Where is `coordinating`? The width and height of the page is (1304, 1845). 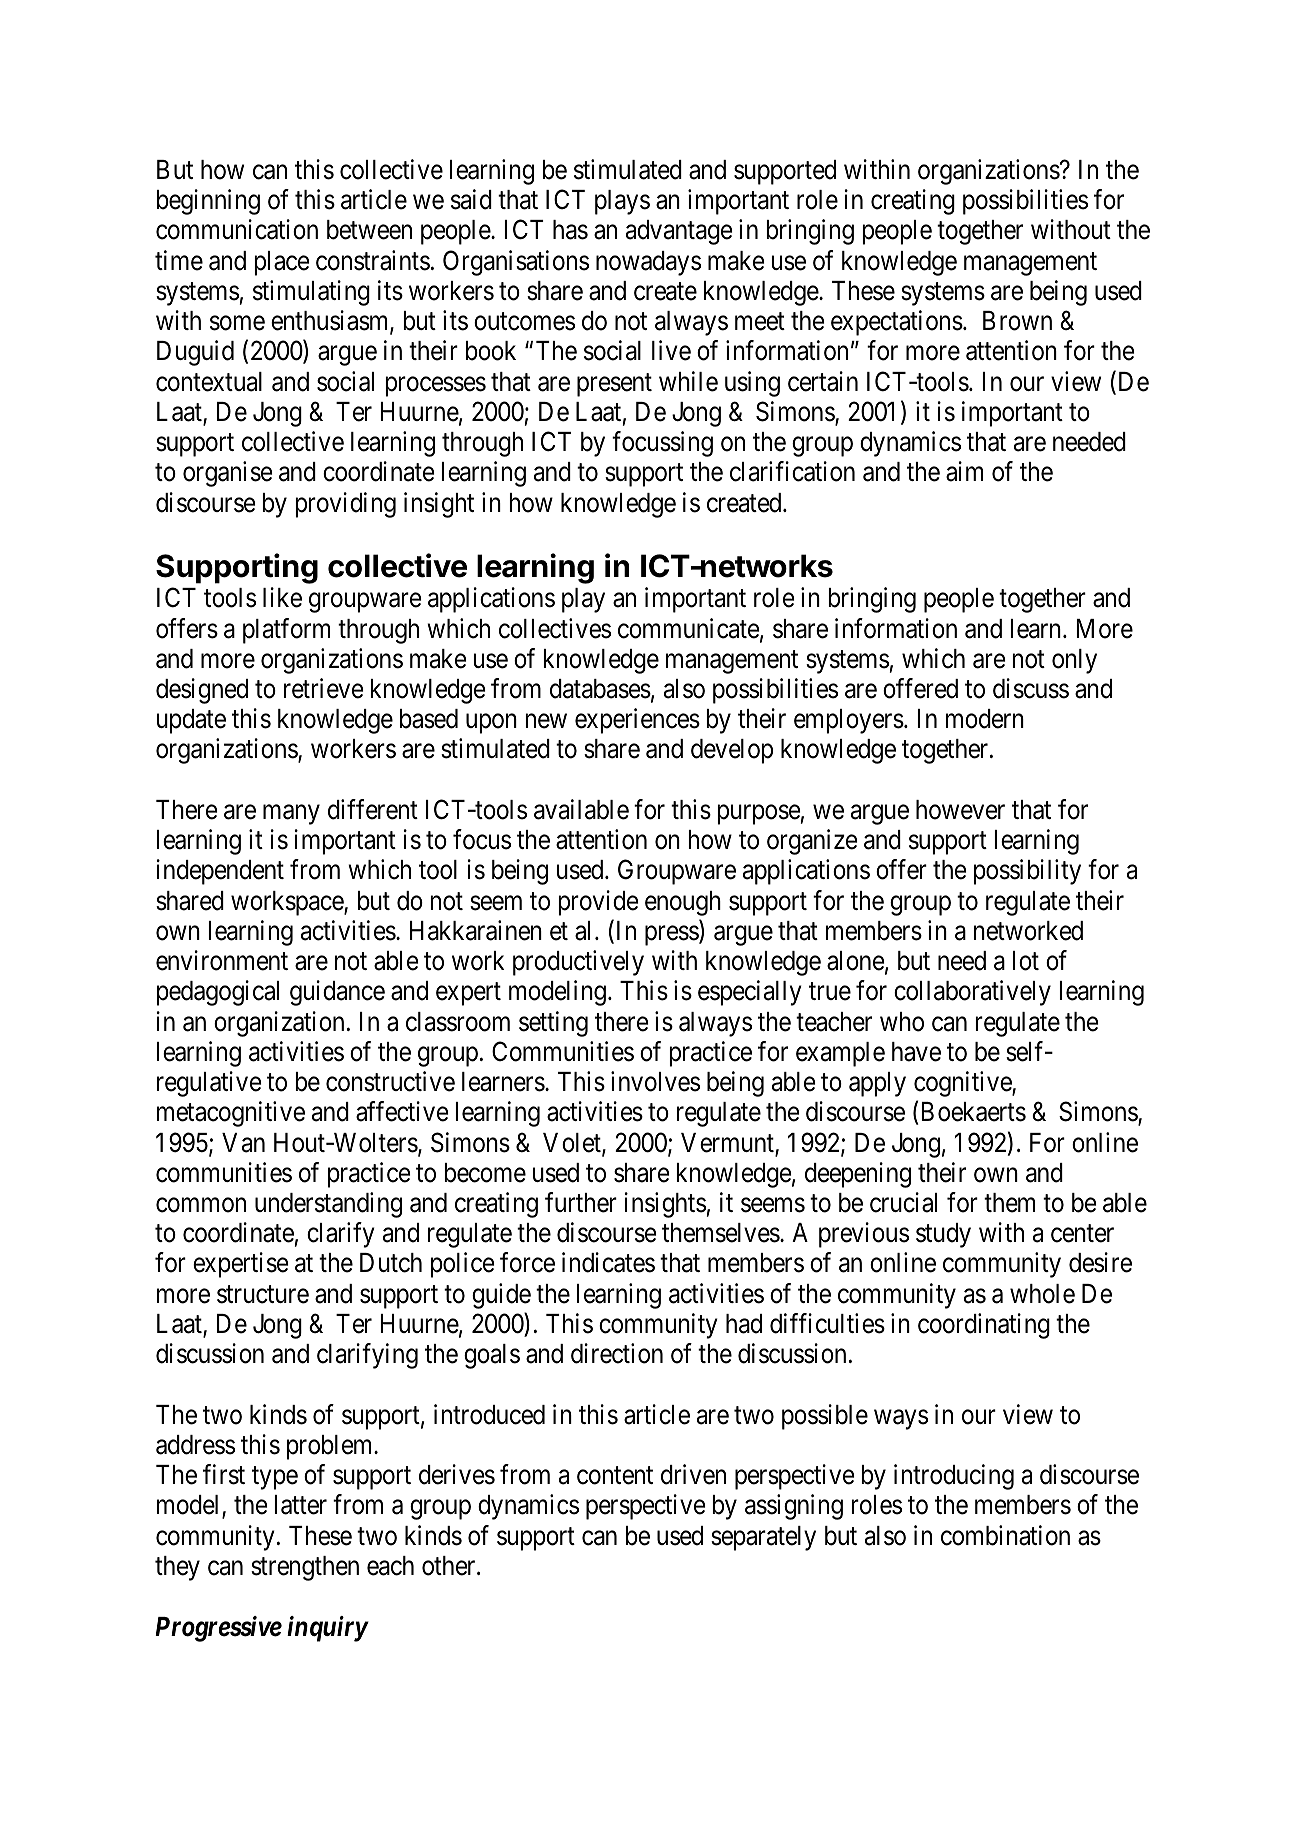 coordinating is located at coordinates (984, 1326).
